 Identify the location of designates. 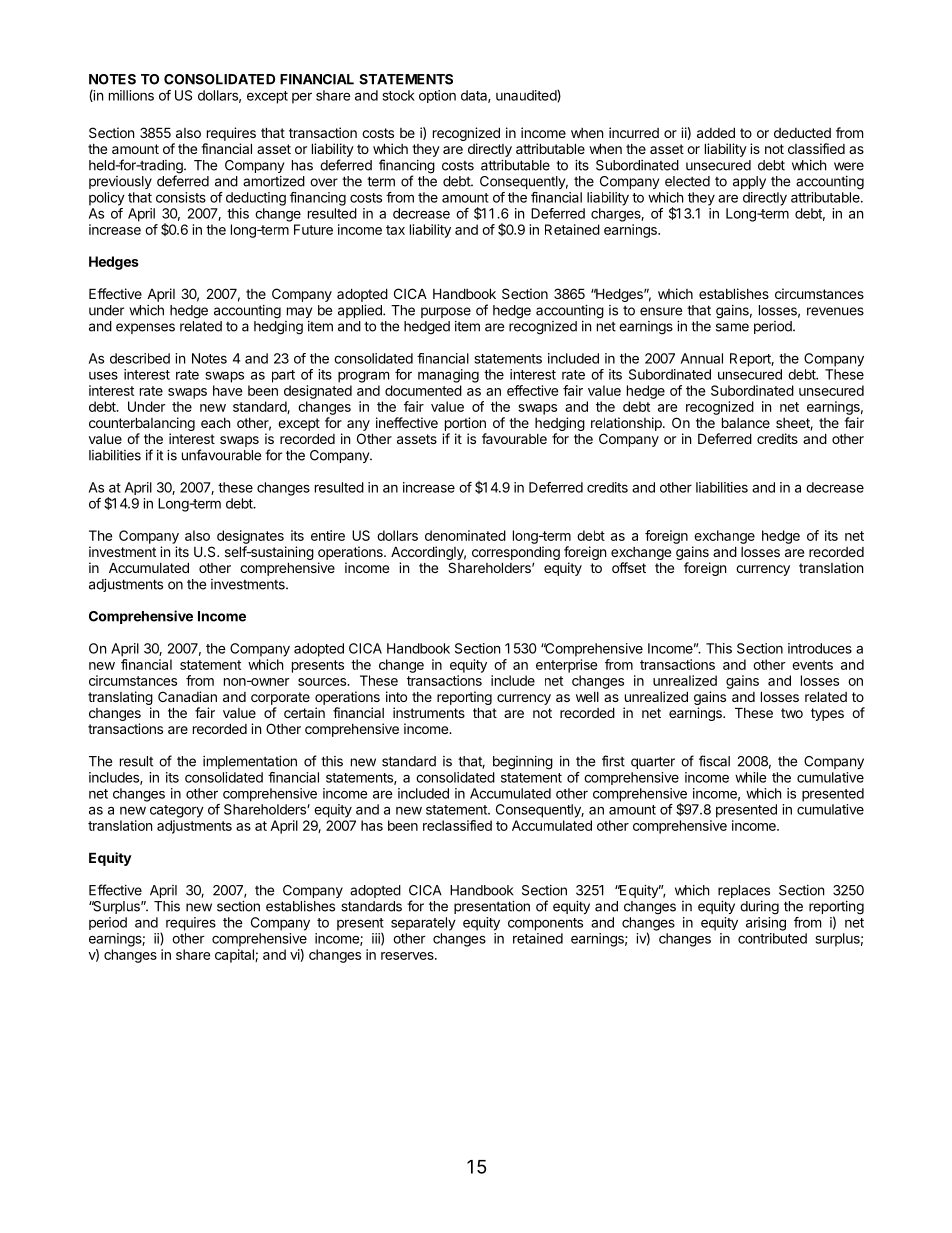
(250, 537).
